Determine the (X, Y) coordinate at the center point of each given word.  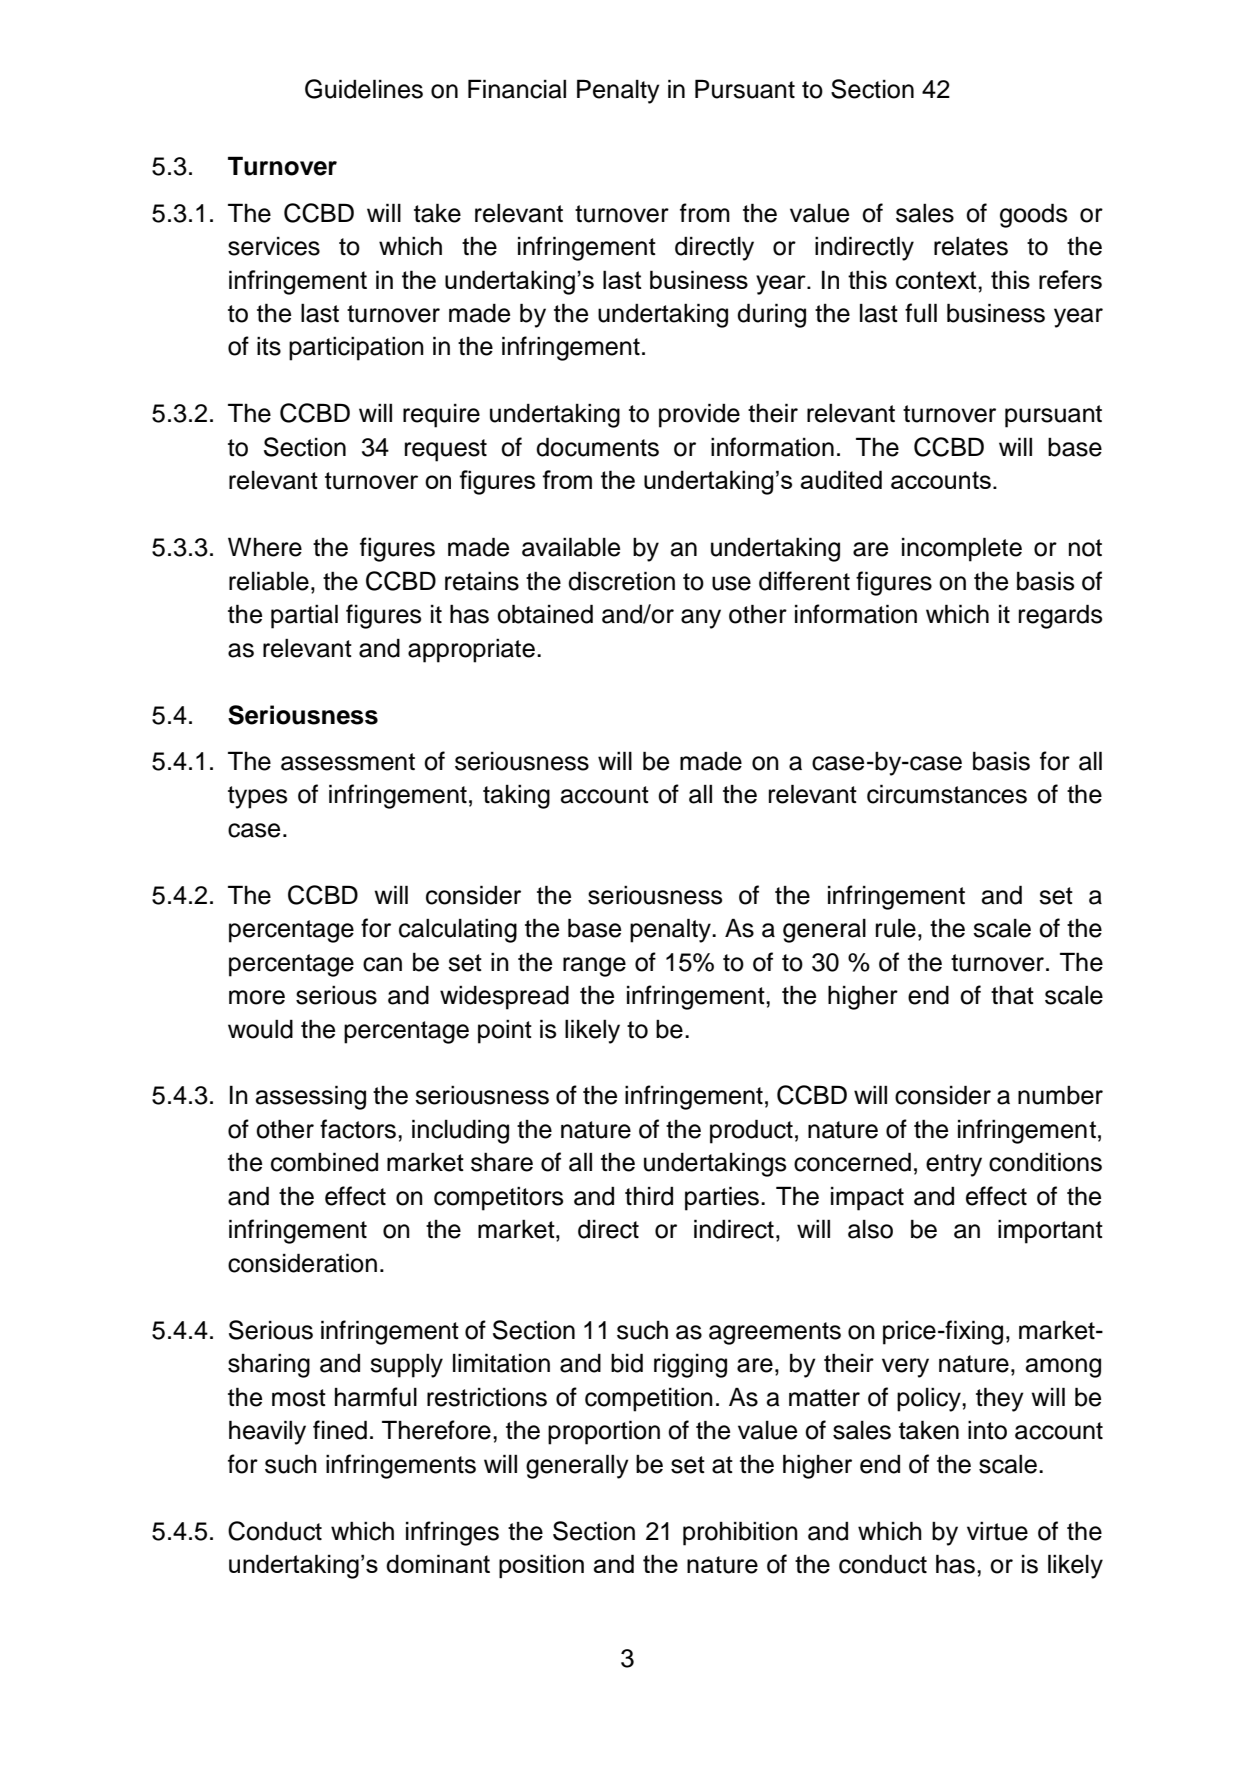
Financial (517, 89)
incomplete (962, 549)
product (751, 1131)
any (701, 619)
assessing (311, 1097)
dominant (438, 1563)
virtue (997, 1531)
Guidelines (364, 89)
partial (304, 616)
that (1012, 995)
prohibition (740, 1533)
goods (1033, 215)
